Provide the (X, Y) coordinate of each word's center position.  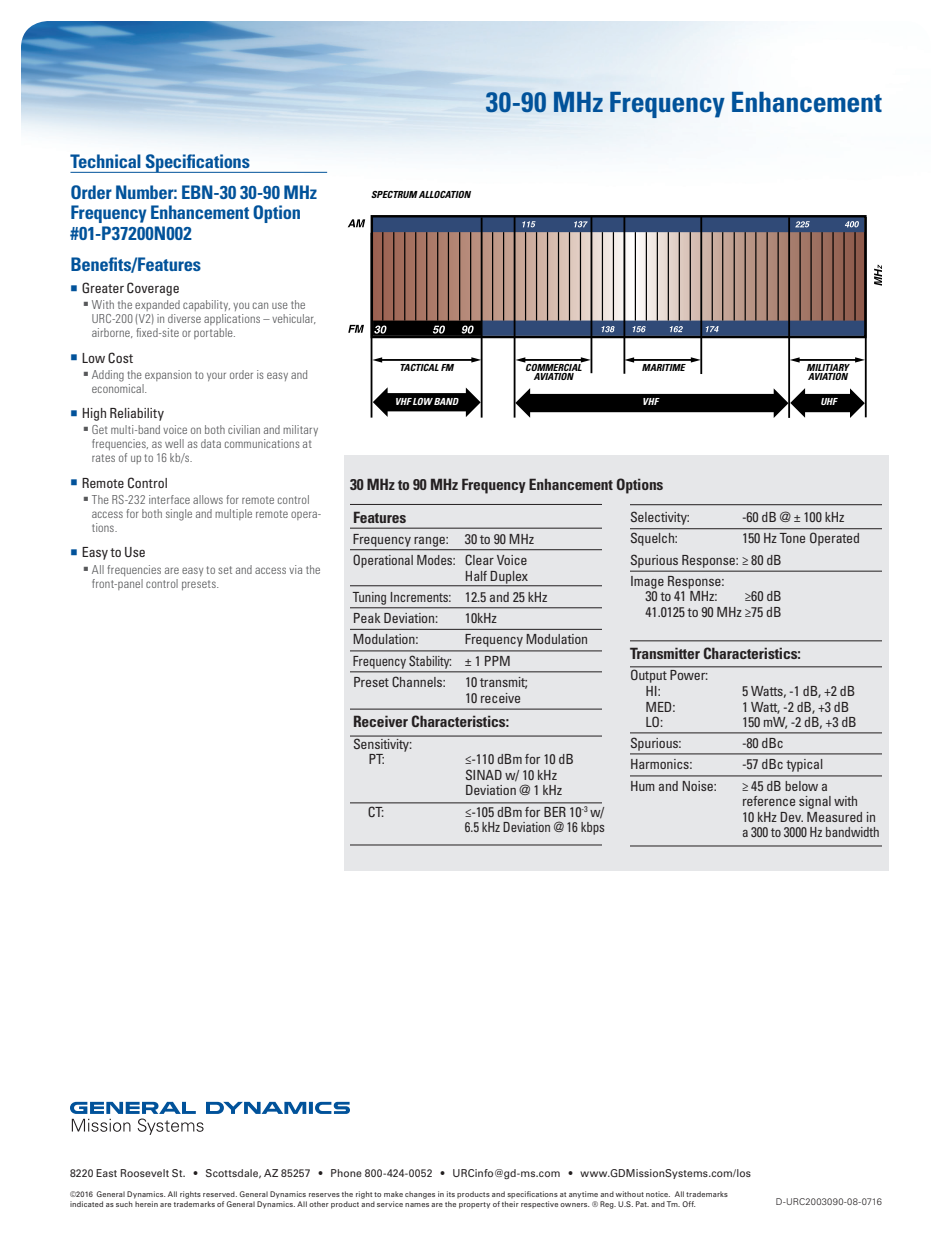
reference (769, 801)
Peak (367, 618)
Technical (105, 161)
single (179, 515)
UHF (829, 401)
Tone (792, 538)
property (474, 1205)
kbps (592, 828)
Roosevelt (144, 1173)
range (431, 542)
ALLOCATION (445, 194)
